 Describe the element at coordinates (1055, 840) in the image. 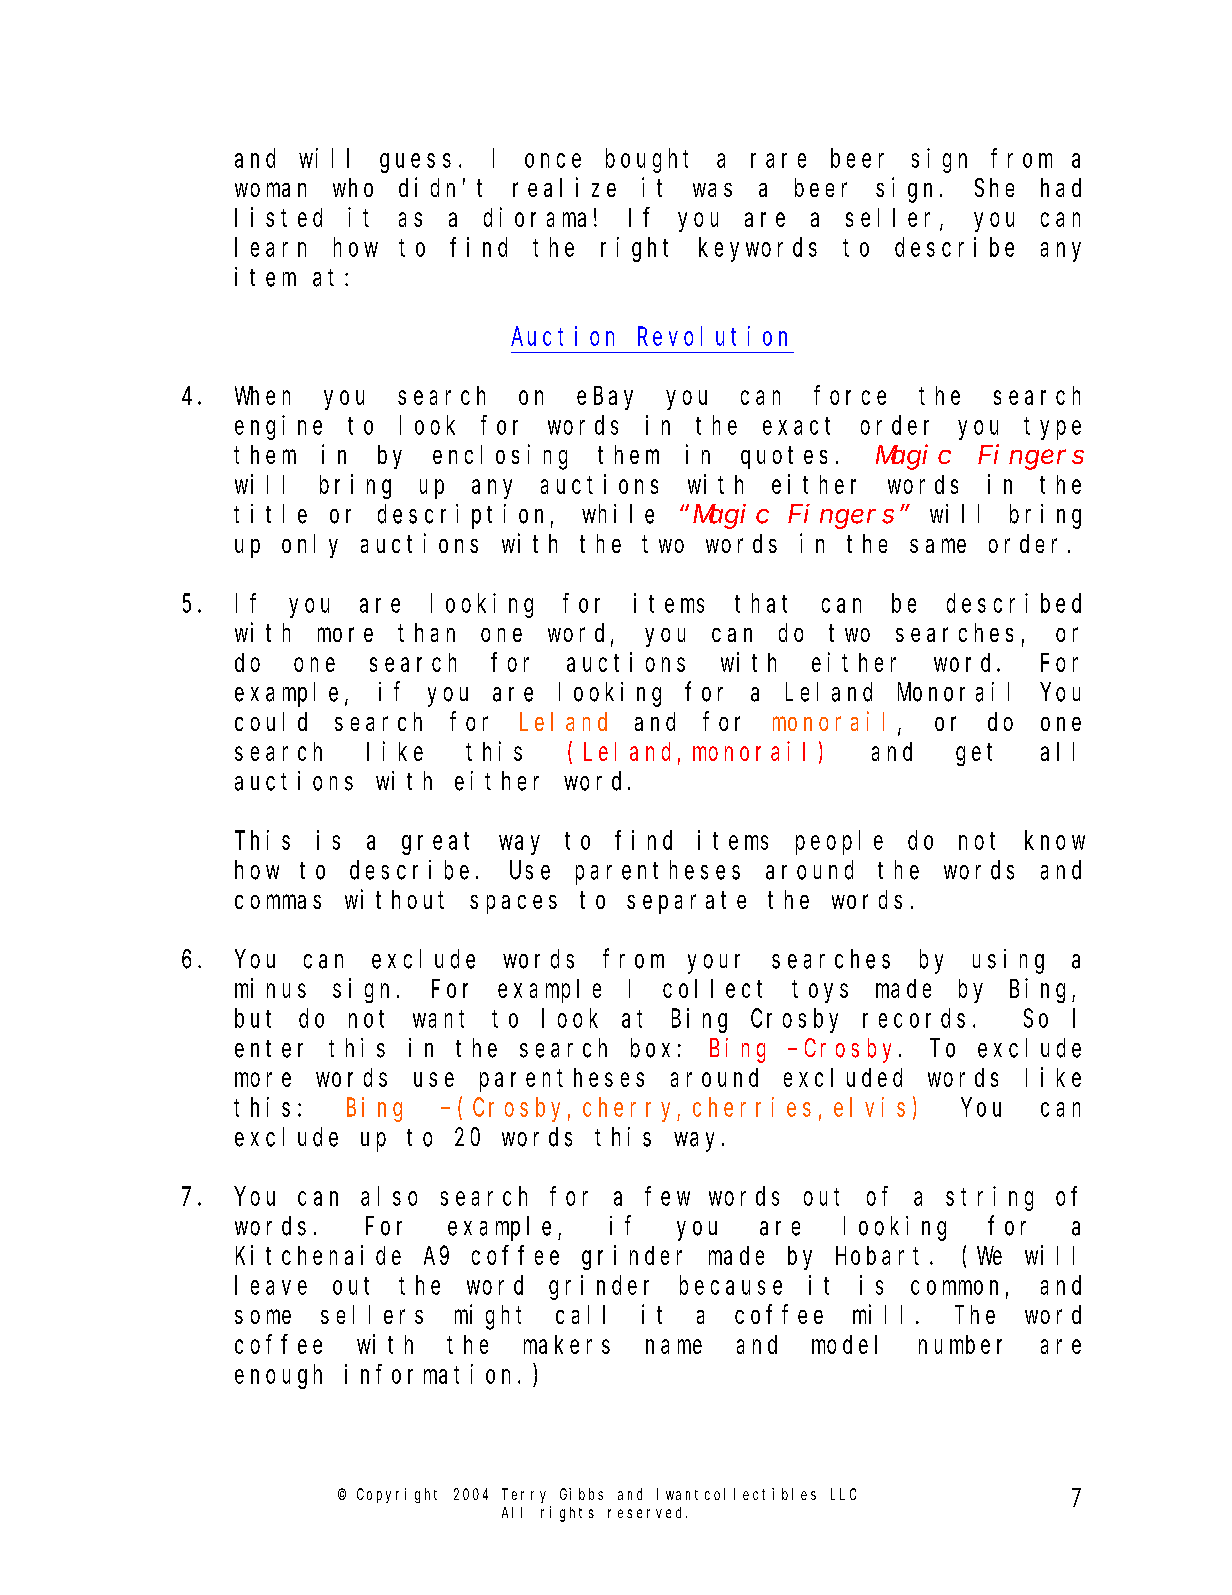

I see `know` at that location.
